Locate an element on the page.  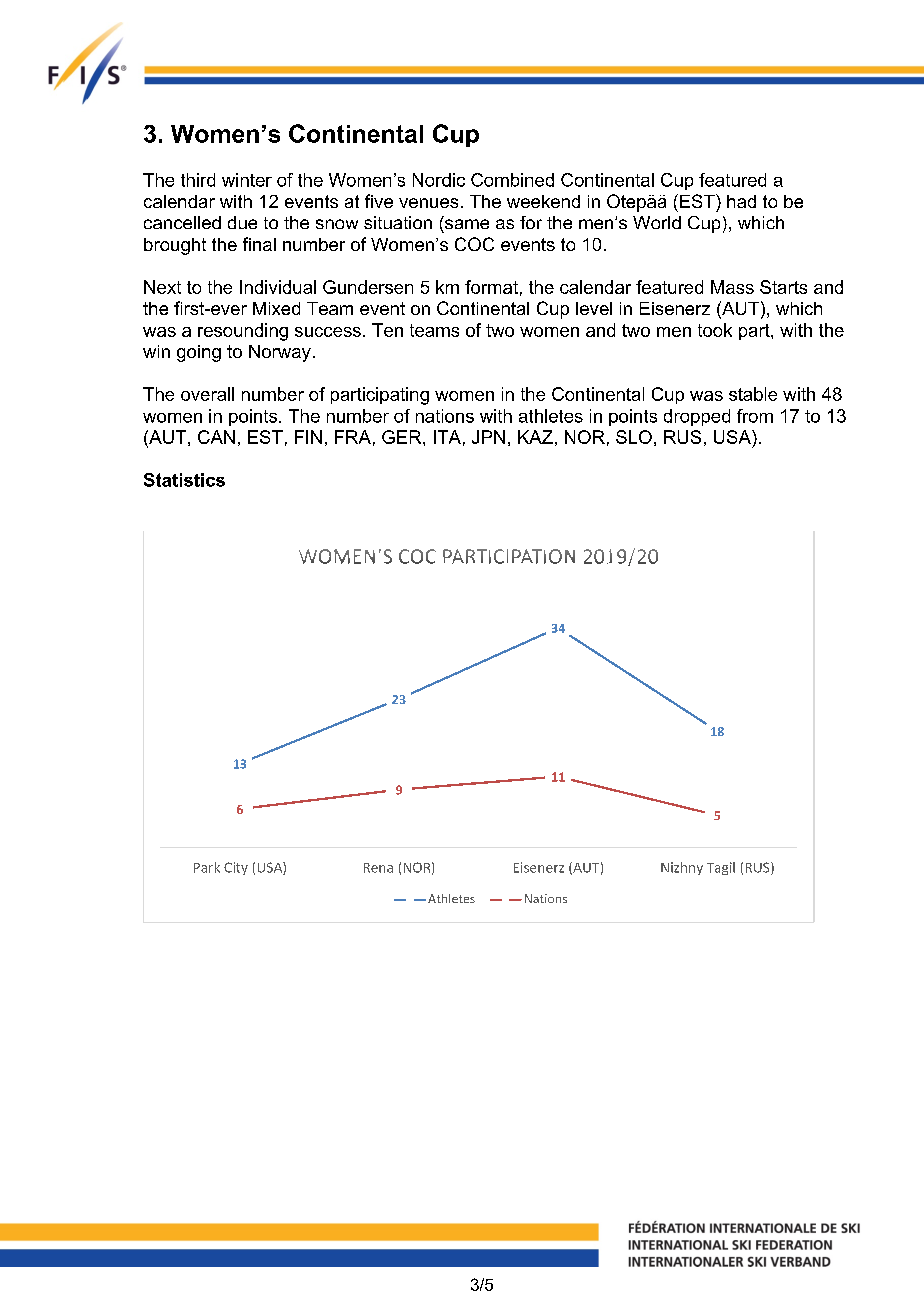
Rena is located at coordinates (378, 868).
